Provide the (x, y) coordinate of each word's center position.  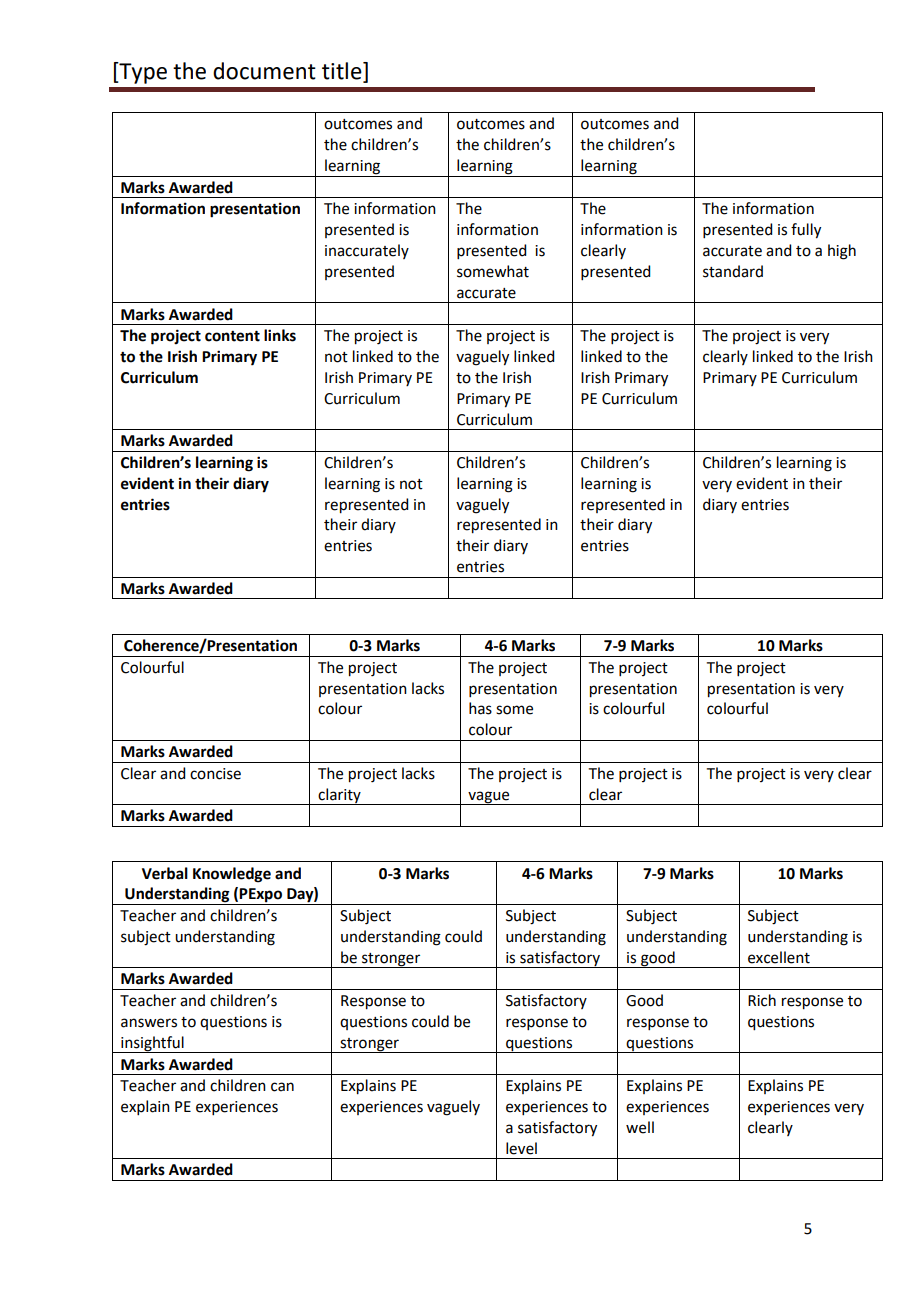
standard (733, 271)
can (282, 1087)
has (480, 708)
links (280, 335)
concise (215, 774)
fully (806, 231)
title (343, 71)
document (264, 71)
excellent (779, 957)
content (232, 336)
